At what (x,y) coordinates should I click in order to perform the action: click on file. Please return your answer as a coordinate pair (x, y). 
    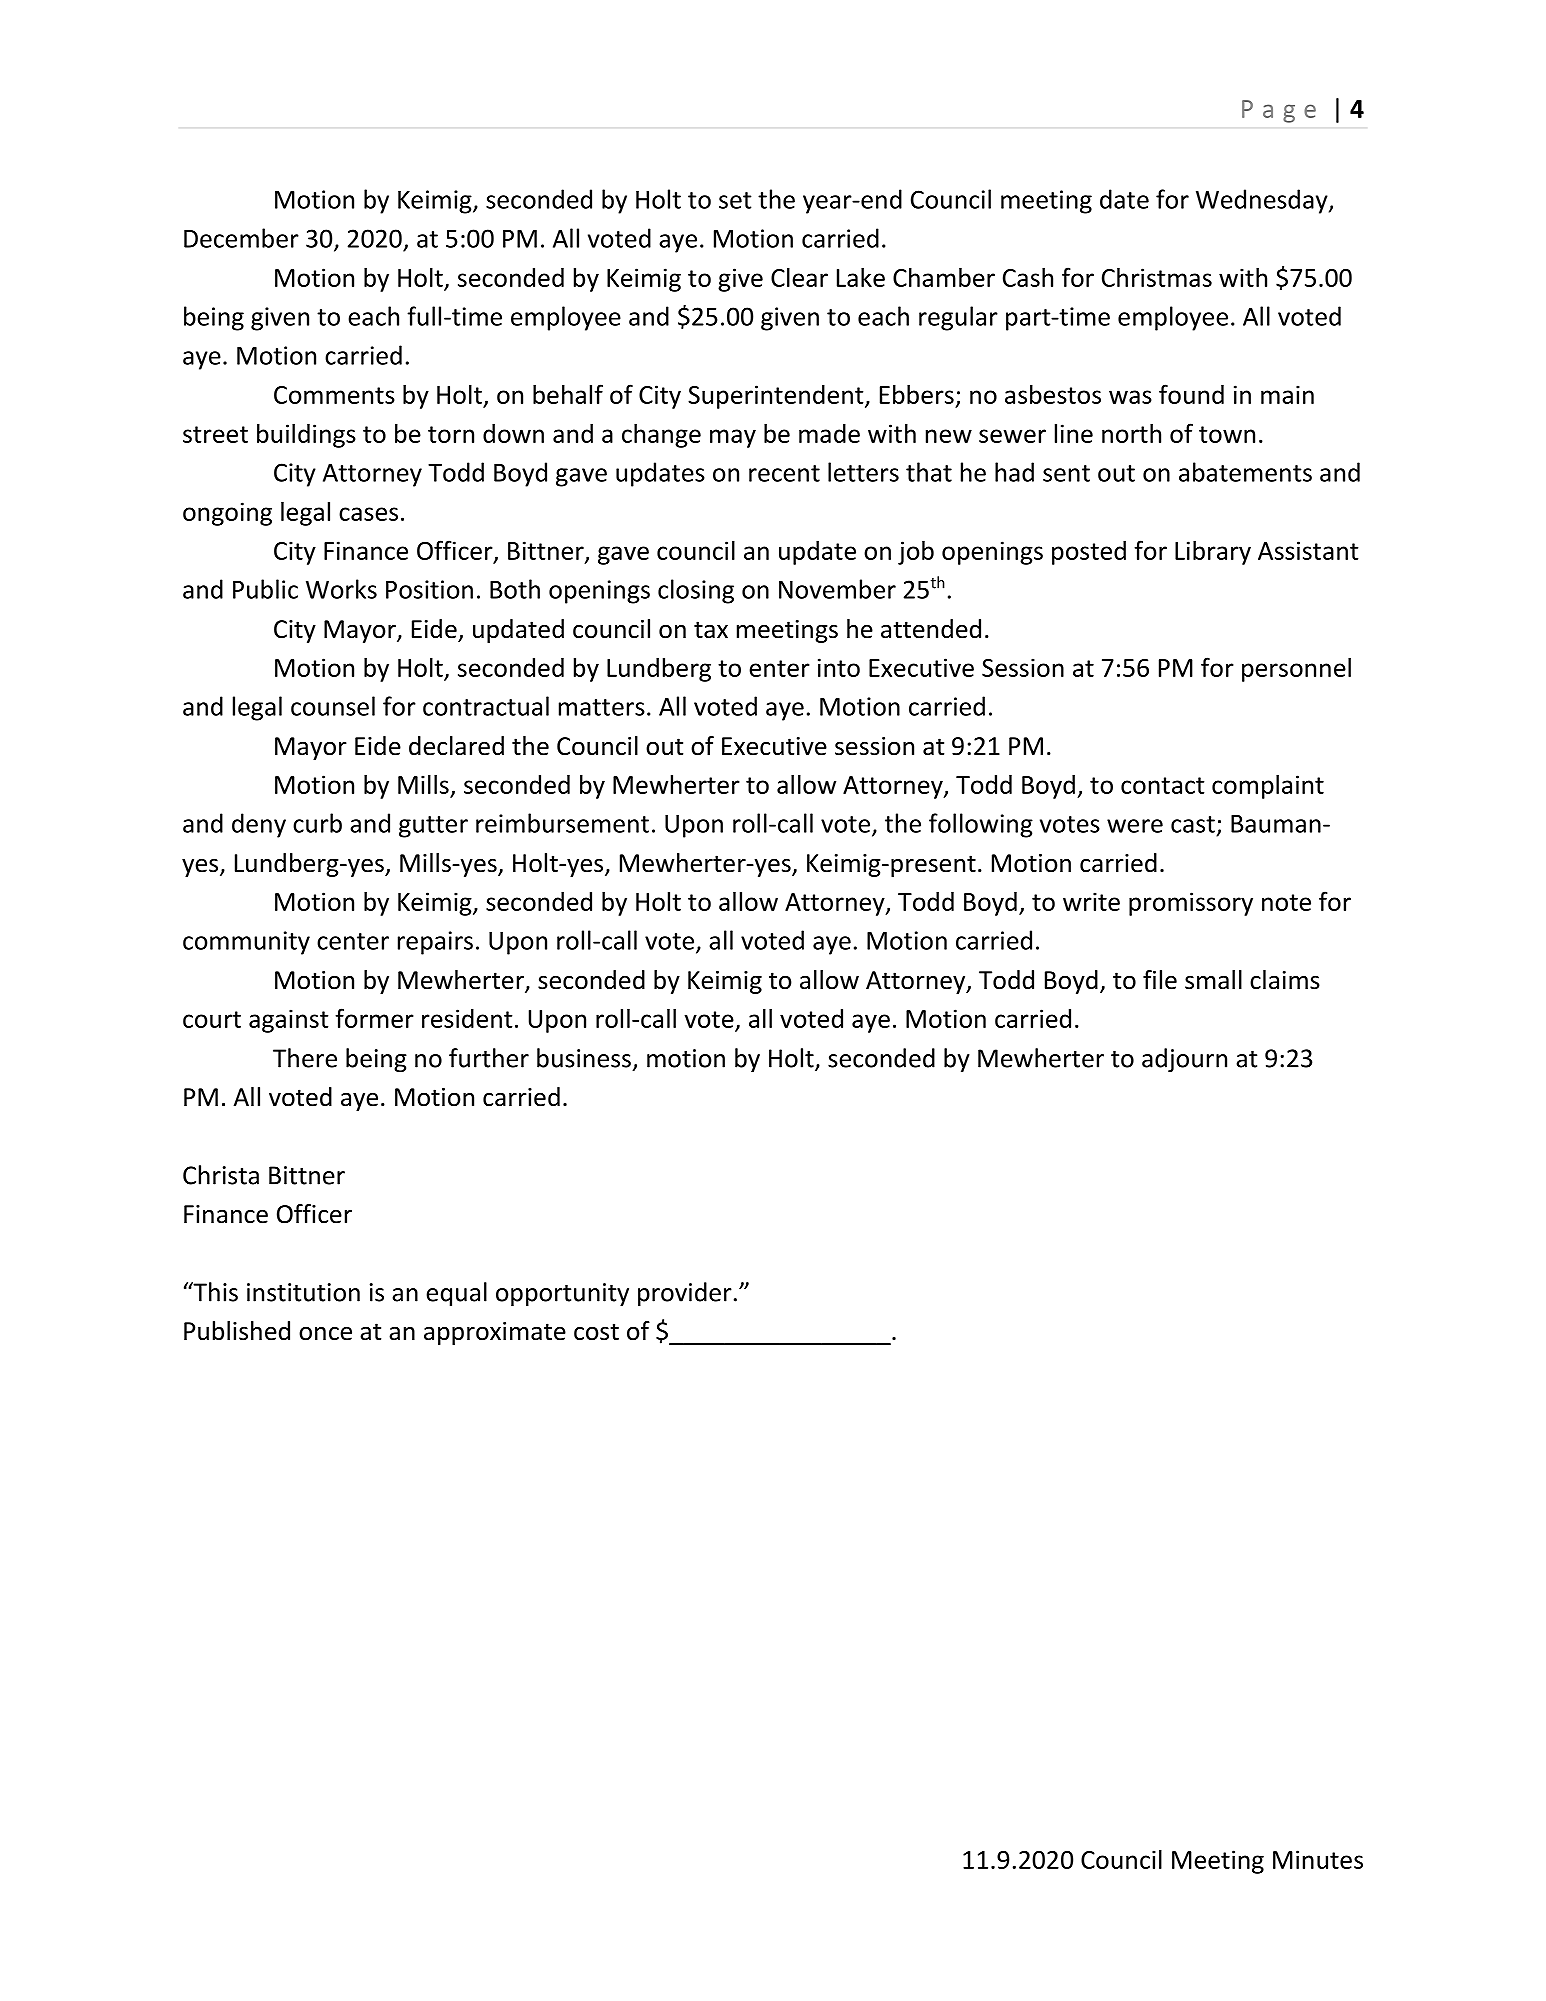
    Looking at the image, I should click on (1160, 980).
